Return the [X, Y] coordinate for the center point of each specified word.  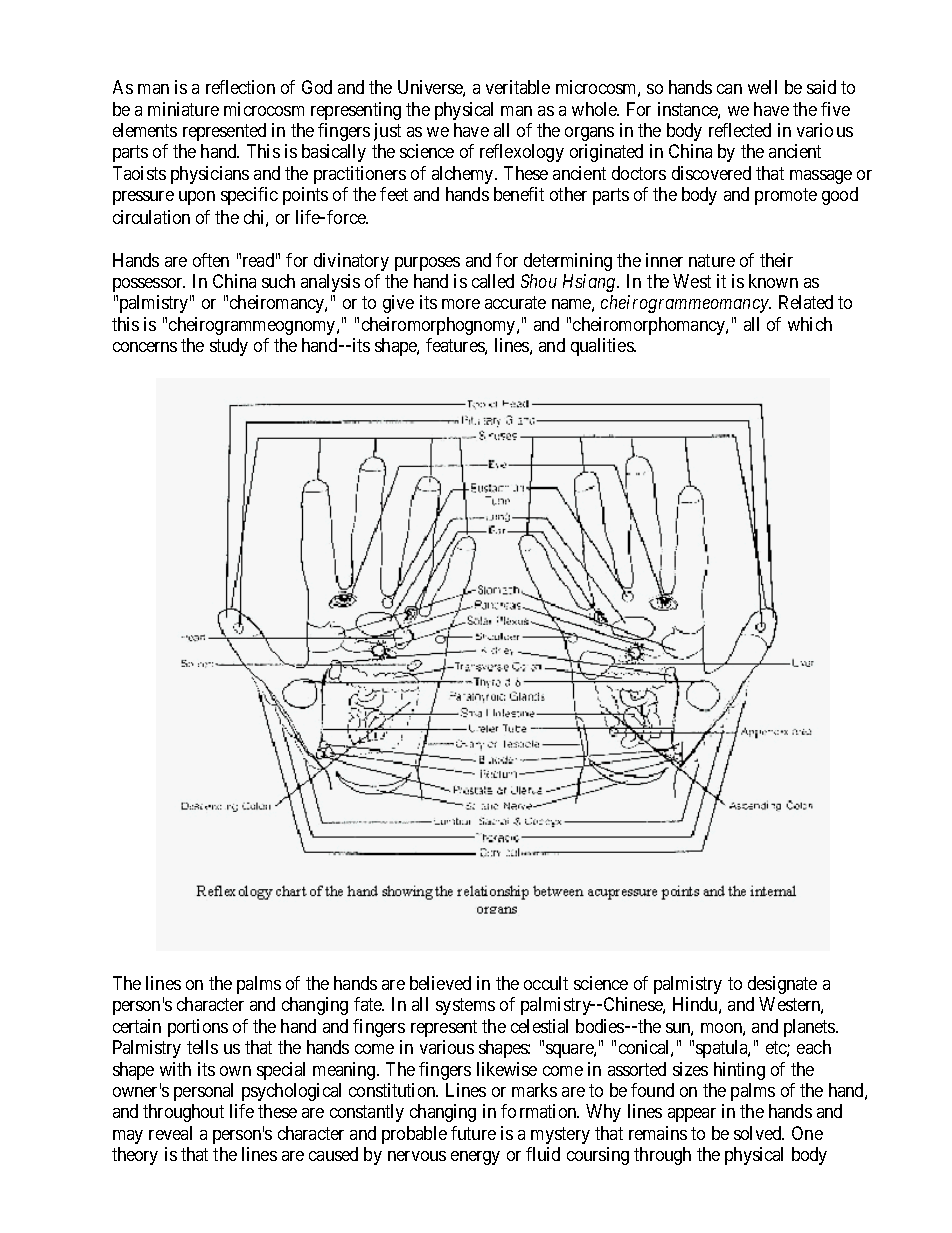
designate [782, 985]
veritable [518, 87]
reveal [170, 1133]
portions [198, 1028]
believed [440, 983]
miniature [183, 109]
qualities [603, 347]
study [229, 347]
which [810, 324]
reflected [740, 130]
